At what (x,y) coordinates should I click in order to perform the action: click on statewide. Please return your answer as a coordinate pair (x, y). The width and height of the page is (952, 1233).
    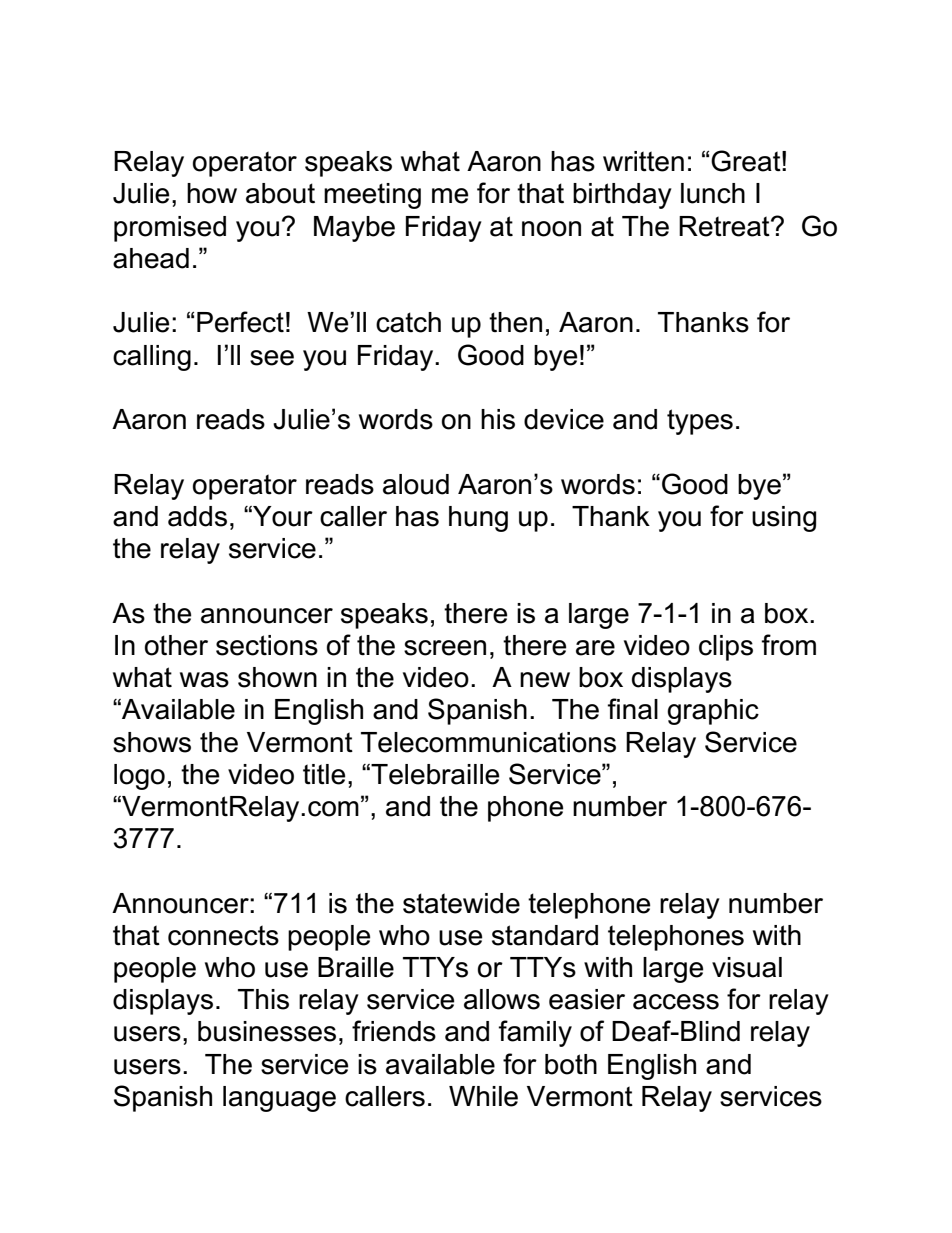
    Looking at the image, I should click on (461, 903).
